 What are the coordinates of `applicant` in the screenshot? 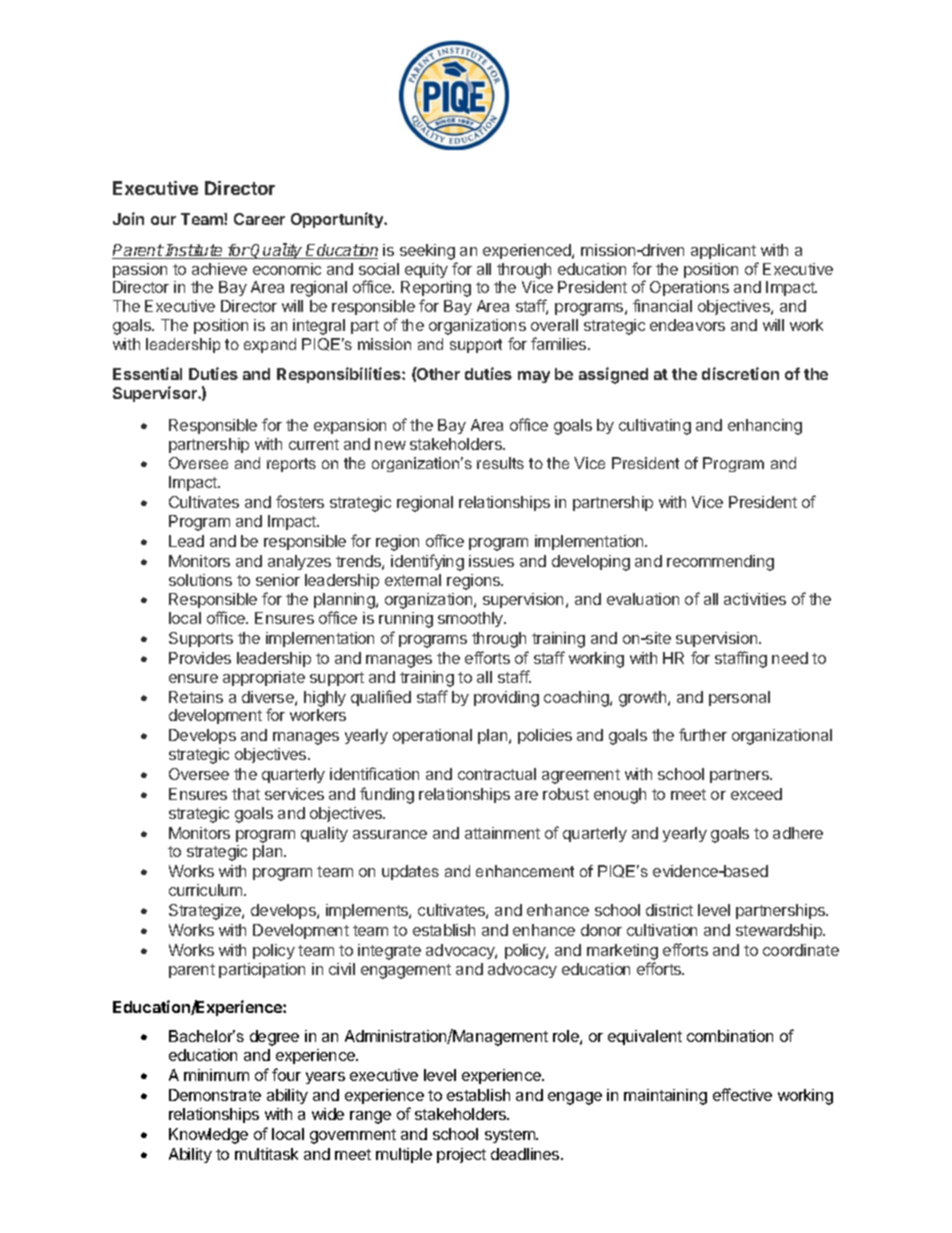 It's located at (723, 251).
